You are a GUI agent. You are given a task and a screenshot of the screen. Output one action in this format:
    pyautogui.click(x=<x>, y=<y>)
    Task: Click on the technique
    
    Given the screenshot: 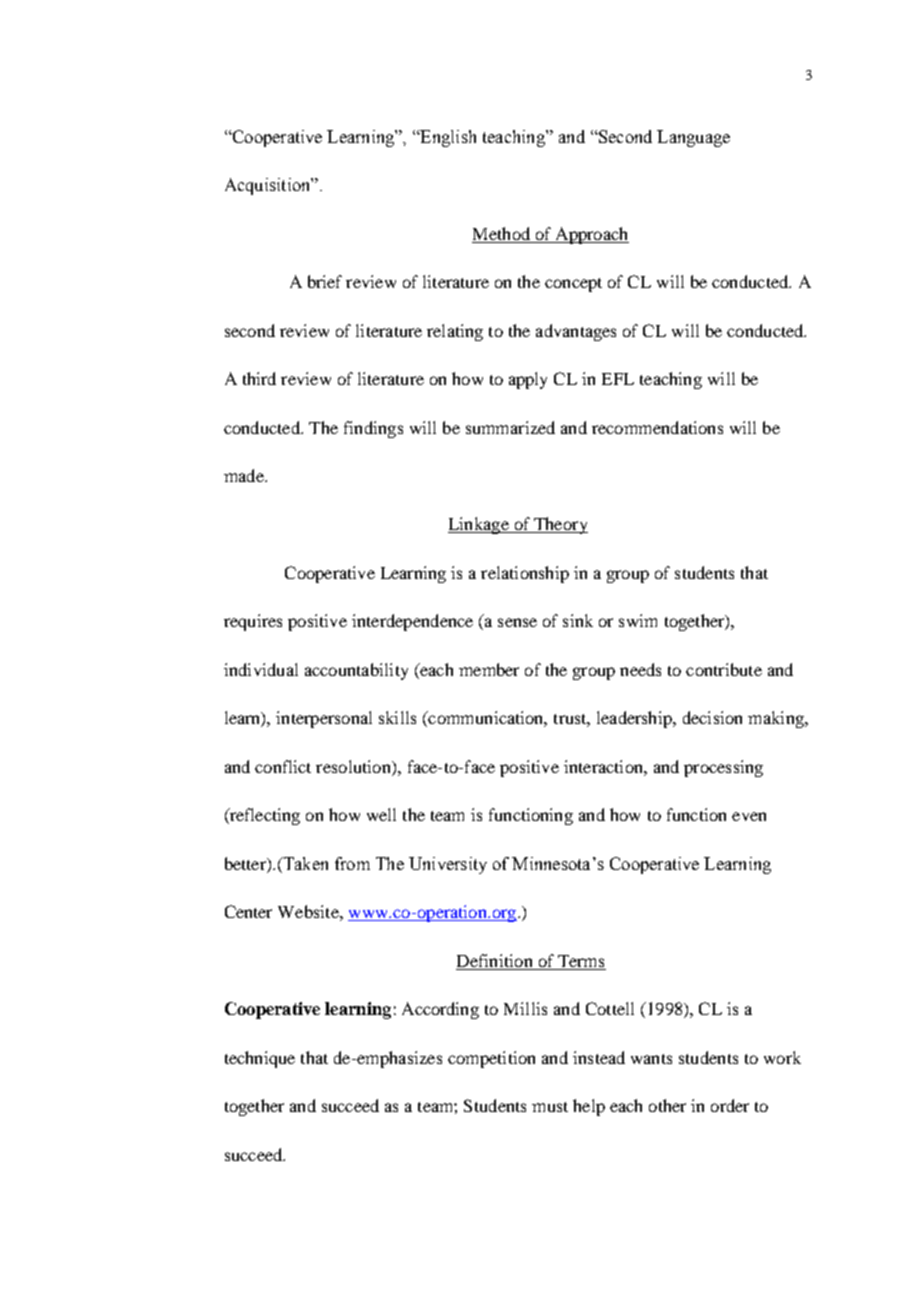 What is the action you would take?
    pyautogui.click(x=260, y=1059)
